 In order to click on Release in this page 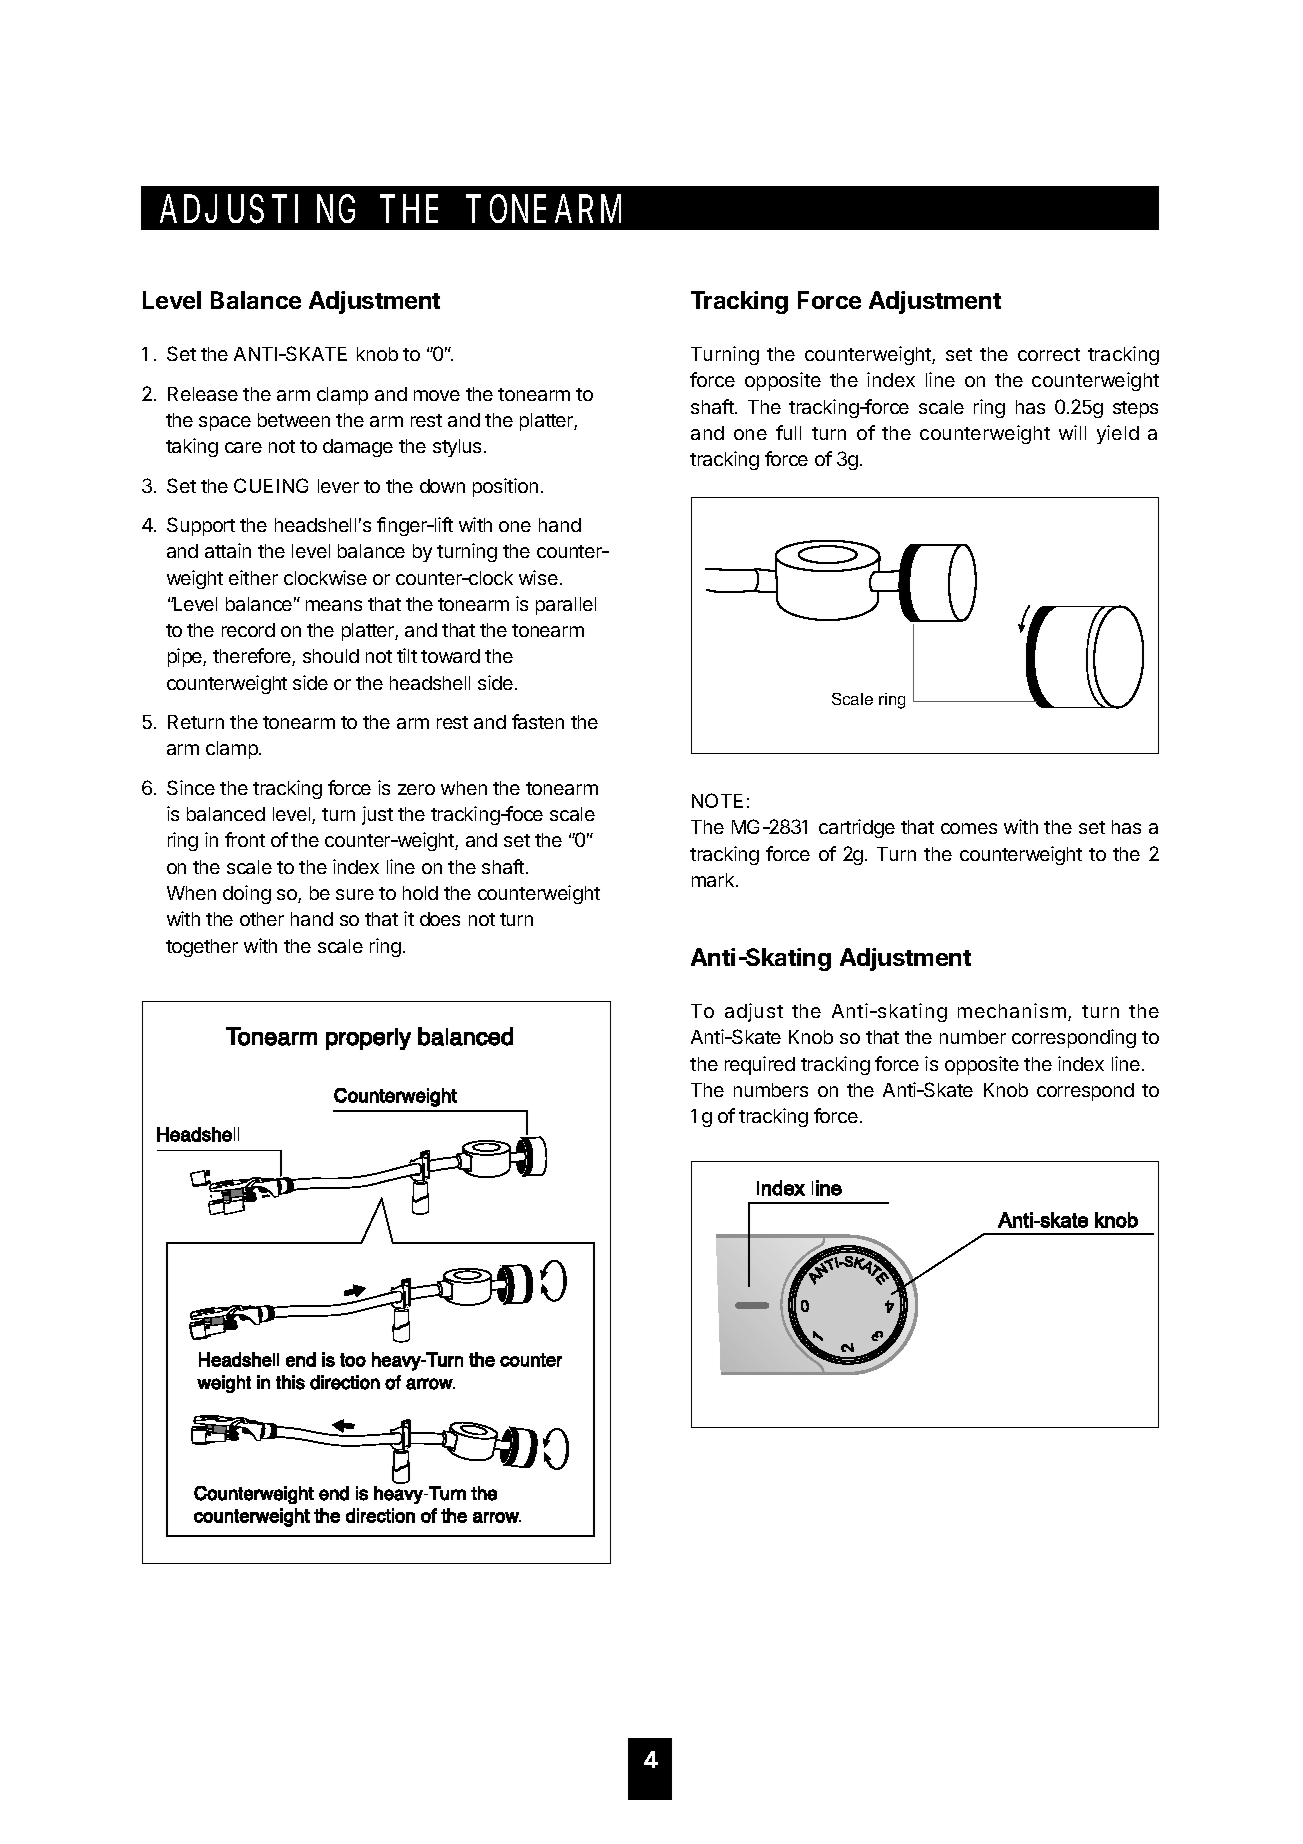, I will do `click(203, 394)`.
